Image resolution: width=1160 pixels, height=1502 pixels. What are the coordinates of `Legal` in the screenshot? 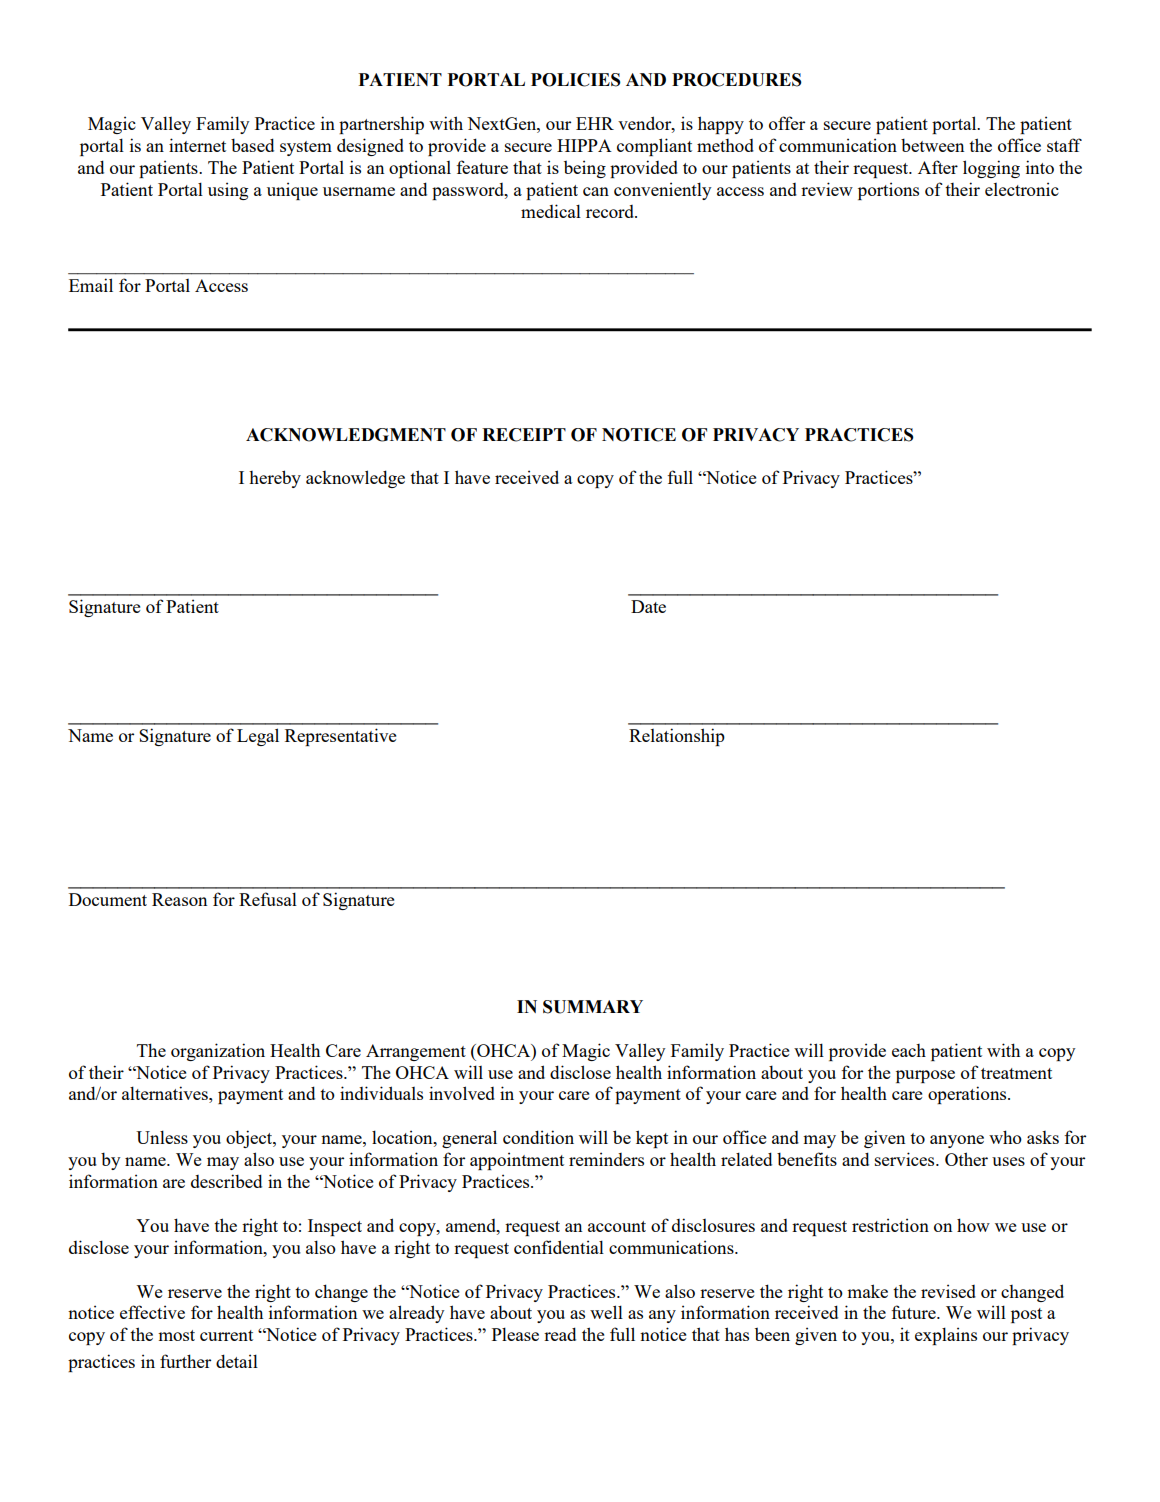 It's located at (258, 737).
